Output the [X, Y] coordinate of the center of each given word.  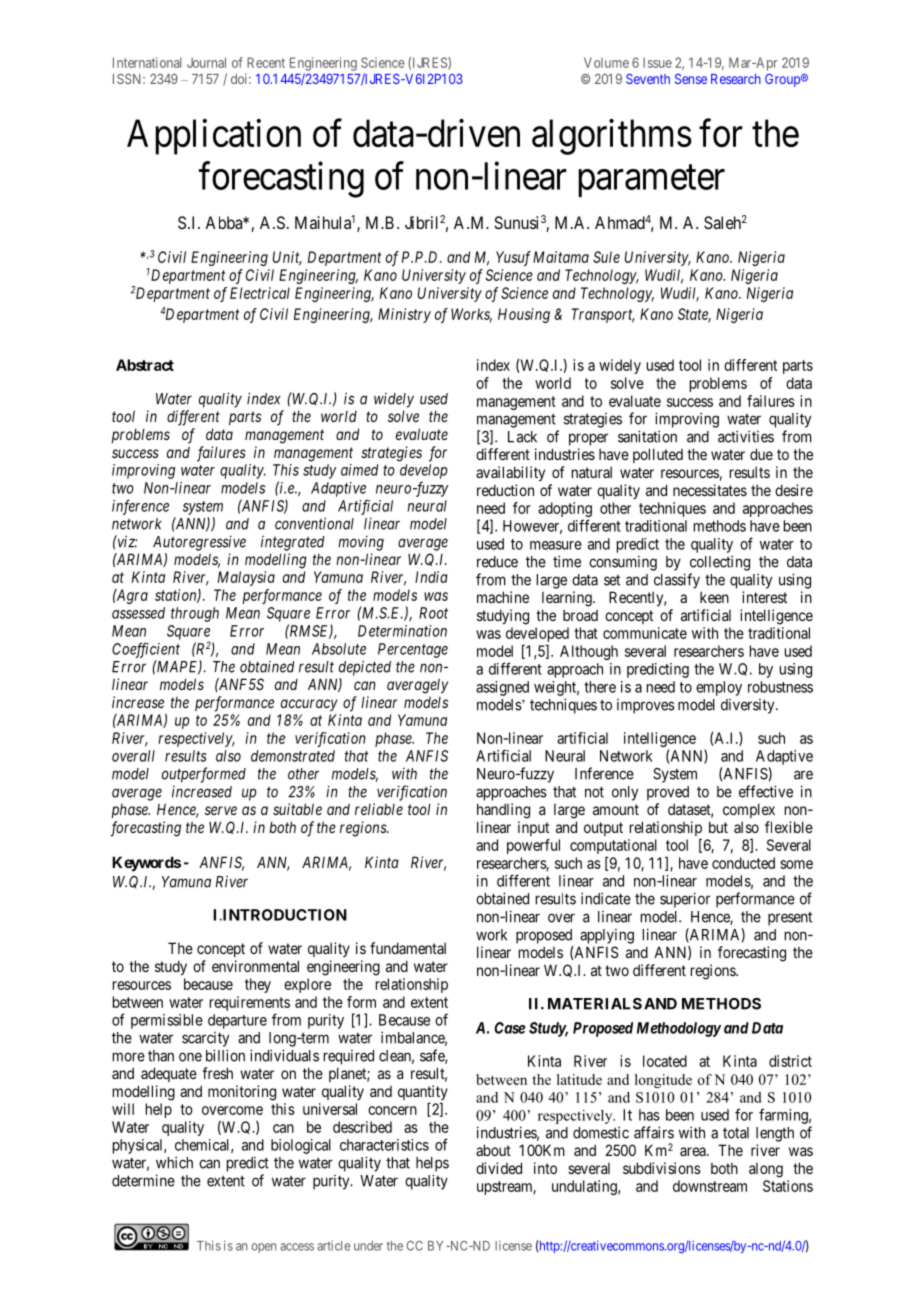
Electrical [260, 293]
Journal [206, 62]
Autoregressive [199, 543]
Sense [691, 79]
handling [503, 811]
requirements [250, 1003]
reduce [497, 562]
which [174, 1162]
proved [668, 793]
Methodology [679, 1029]
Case [509, 1028]
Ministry [404, 315]
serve [221, 810]
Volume [606, 62]
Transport [603, 315]
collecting [720, 563]
